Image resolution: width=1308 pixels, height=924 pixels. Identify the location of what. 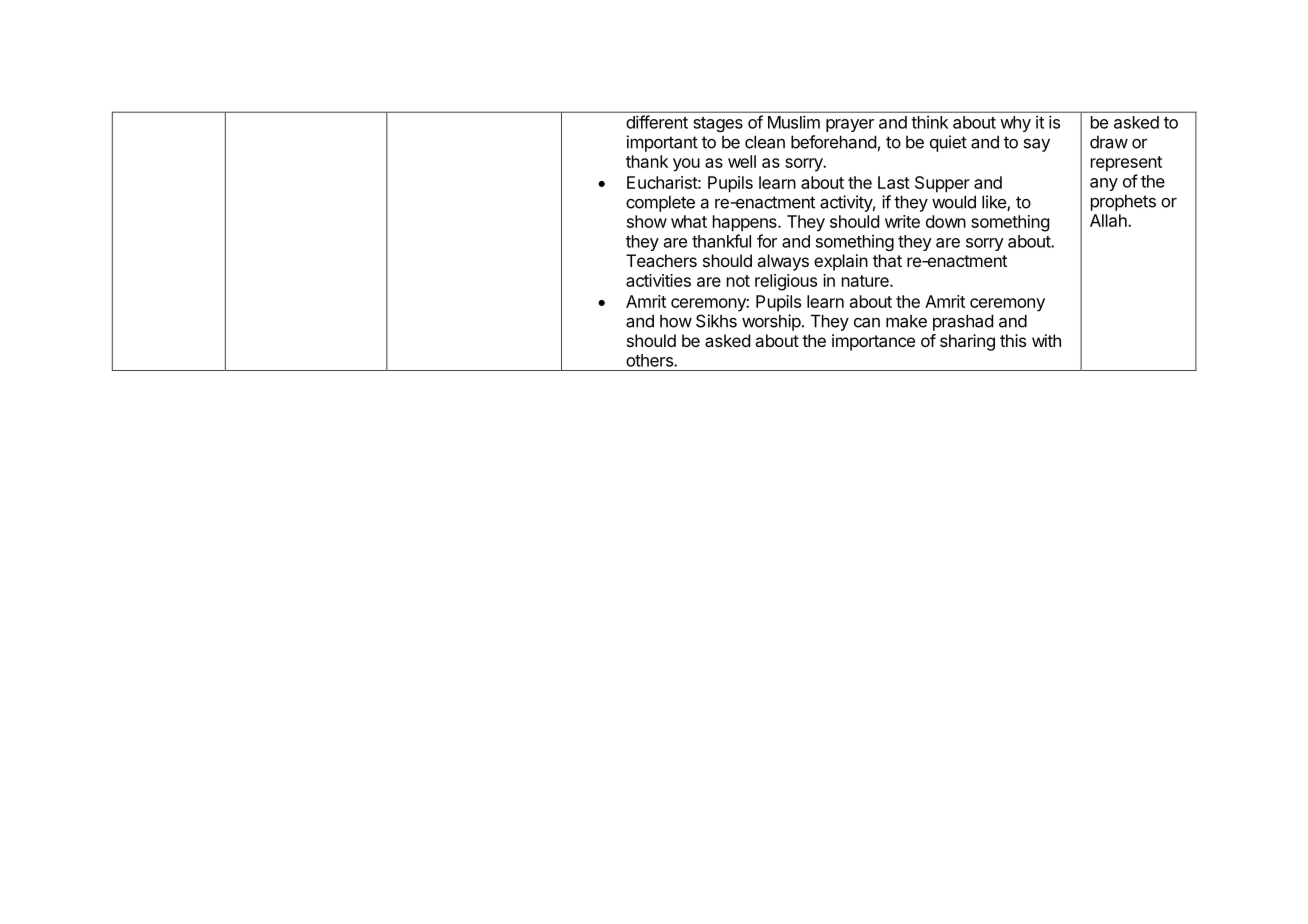
(689, 221).
